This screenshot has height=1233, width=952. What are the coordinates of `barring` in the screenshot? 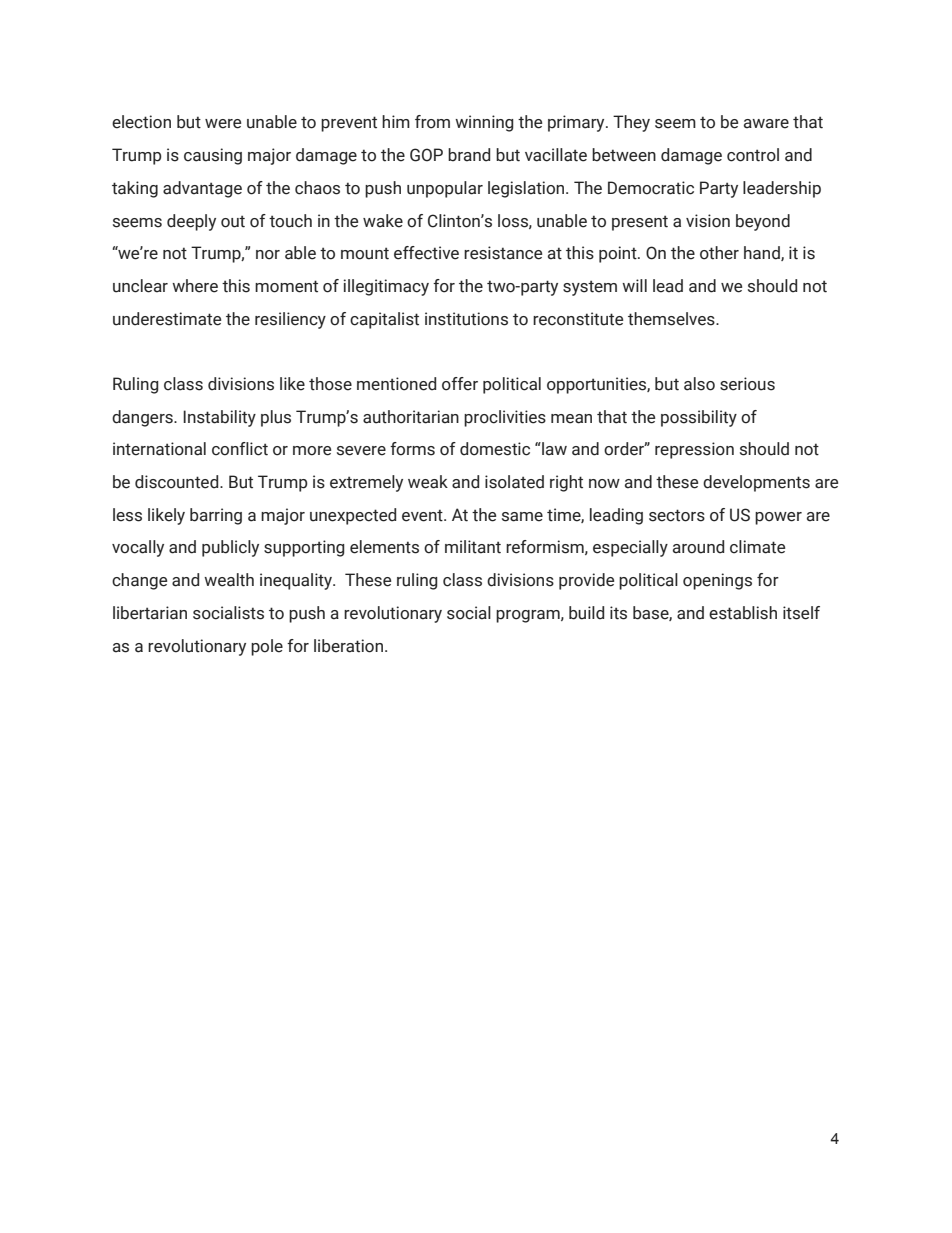 It's located at (216, 516).
